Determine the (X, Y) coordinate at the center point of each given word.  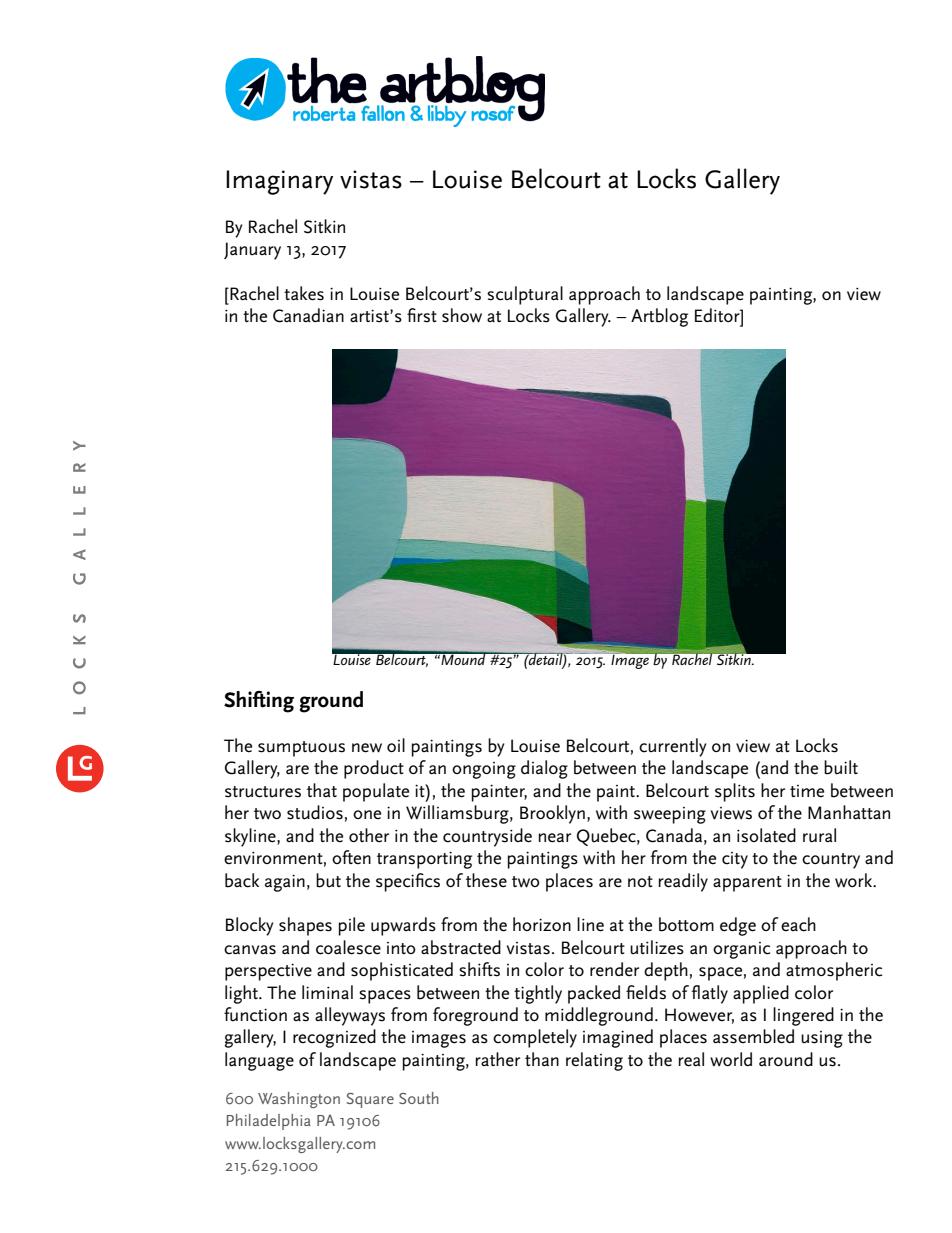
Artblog (659, 317)
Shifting (259, 702)
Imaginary (279, 182)
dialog (544, 769)
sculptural (525, 295)
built (841, 767)
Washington (299, 1100)
